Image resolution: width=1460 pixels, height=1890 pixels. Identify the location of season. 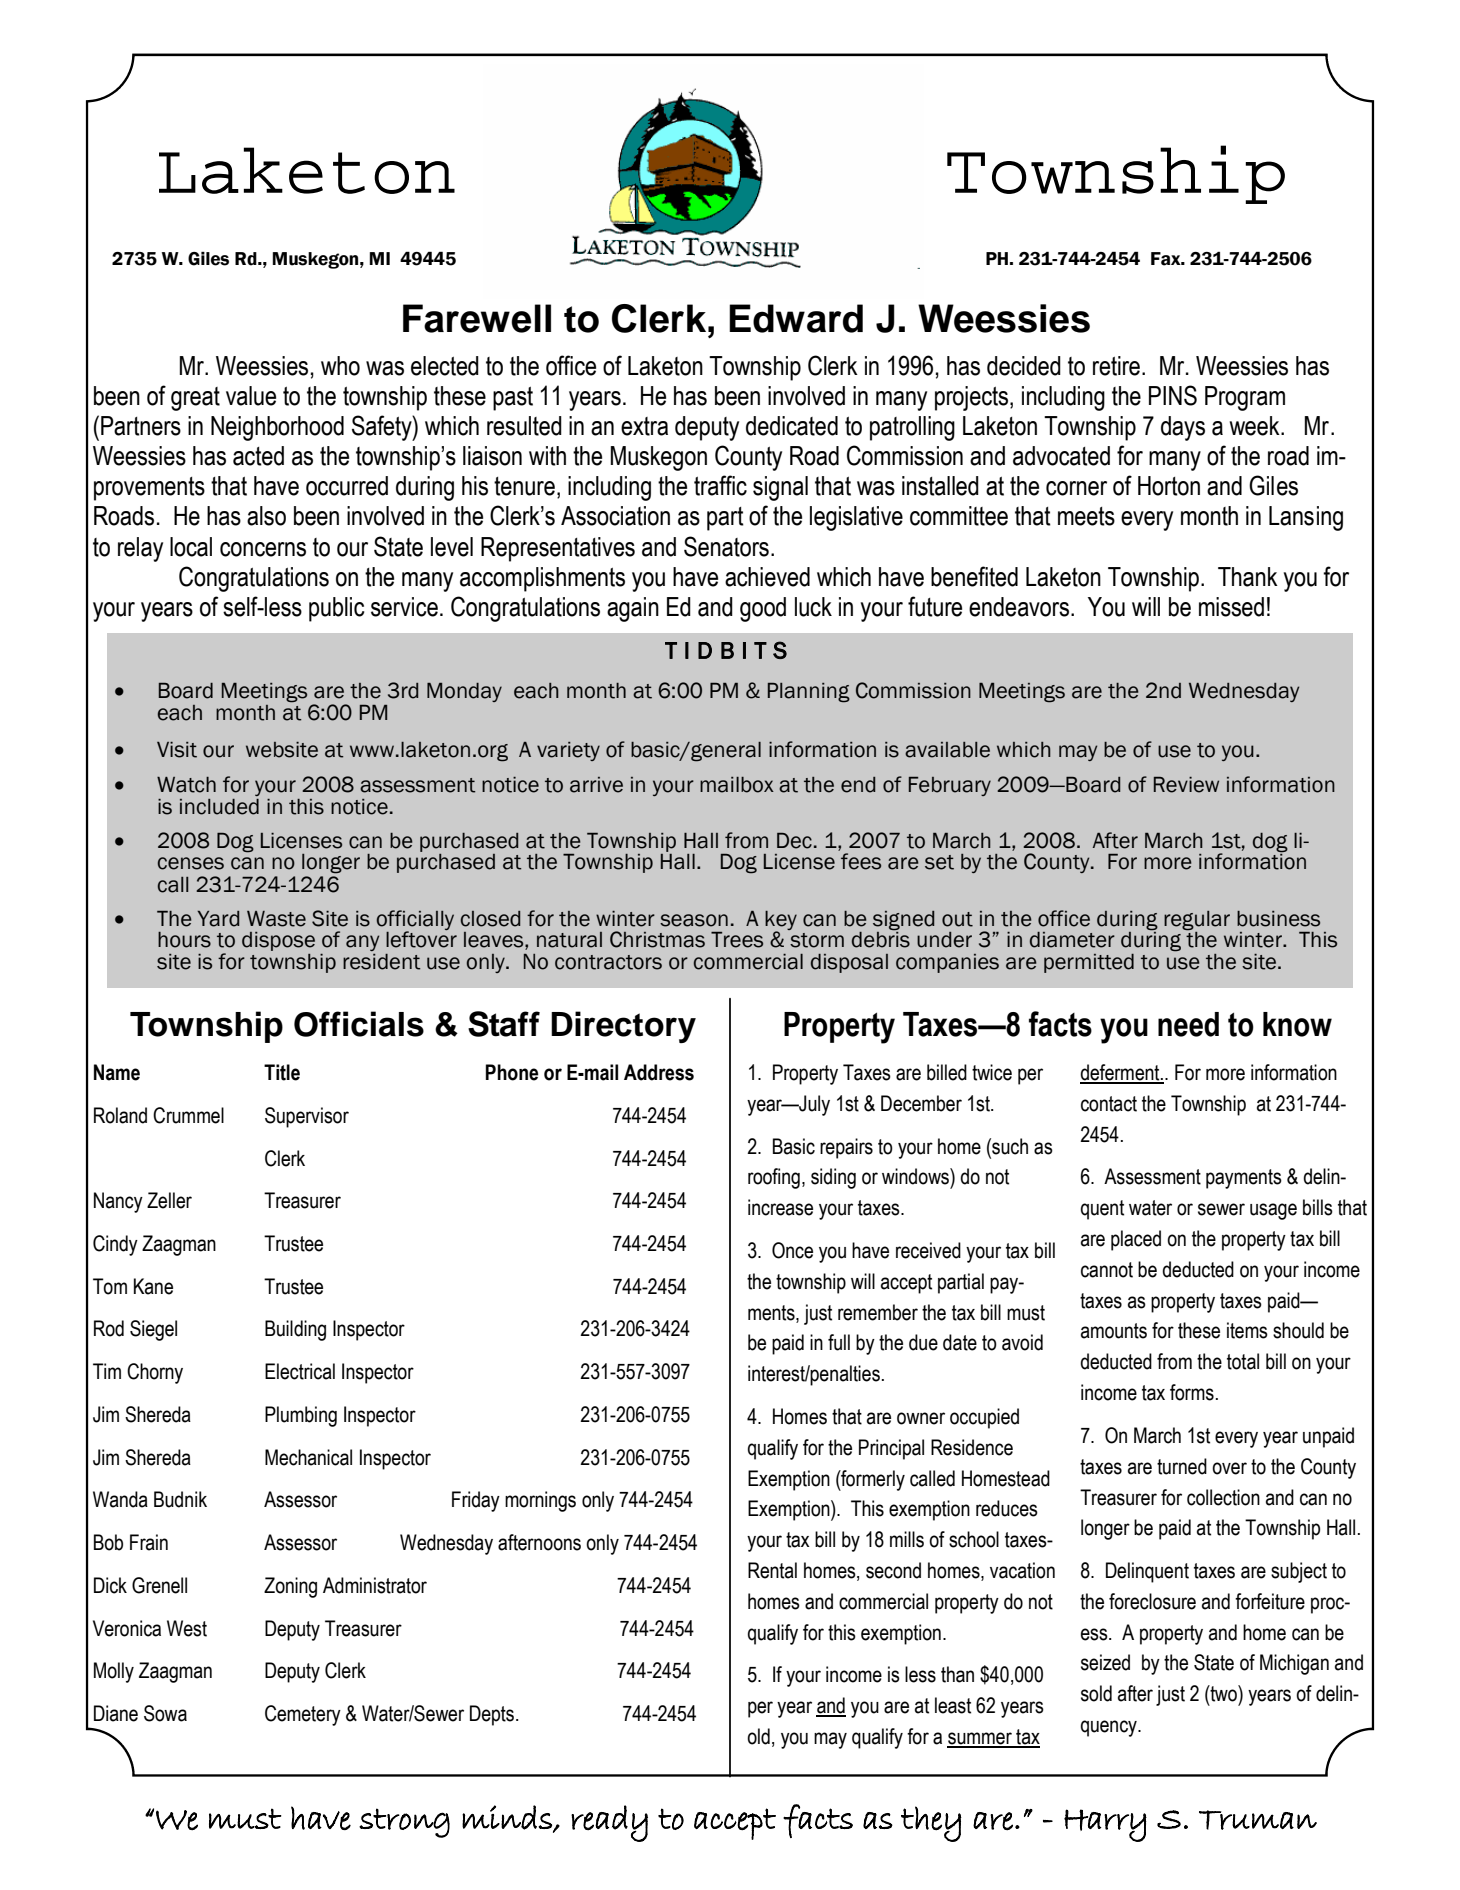
(694, 920).
